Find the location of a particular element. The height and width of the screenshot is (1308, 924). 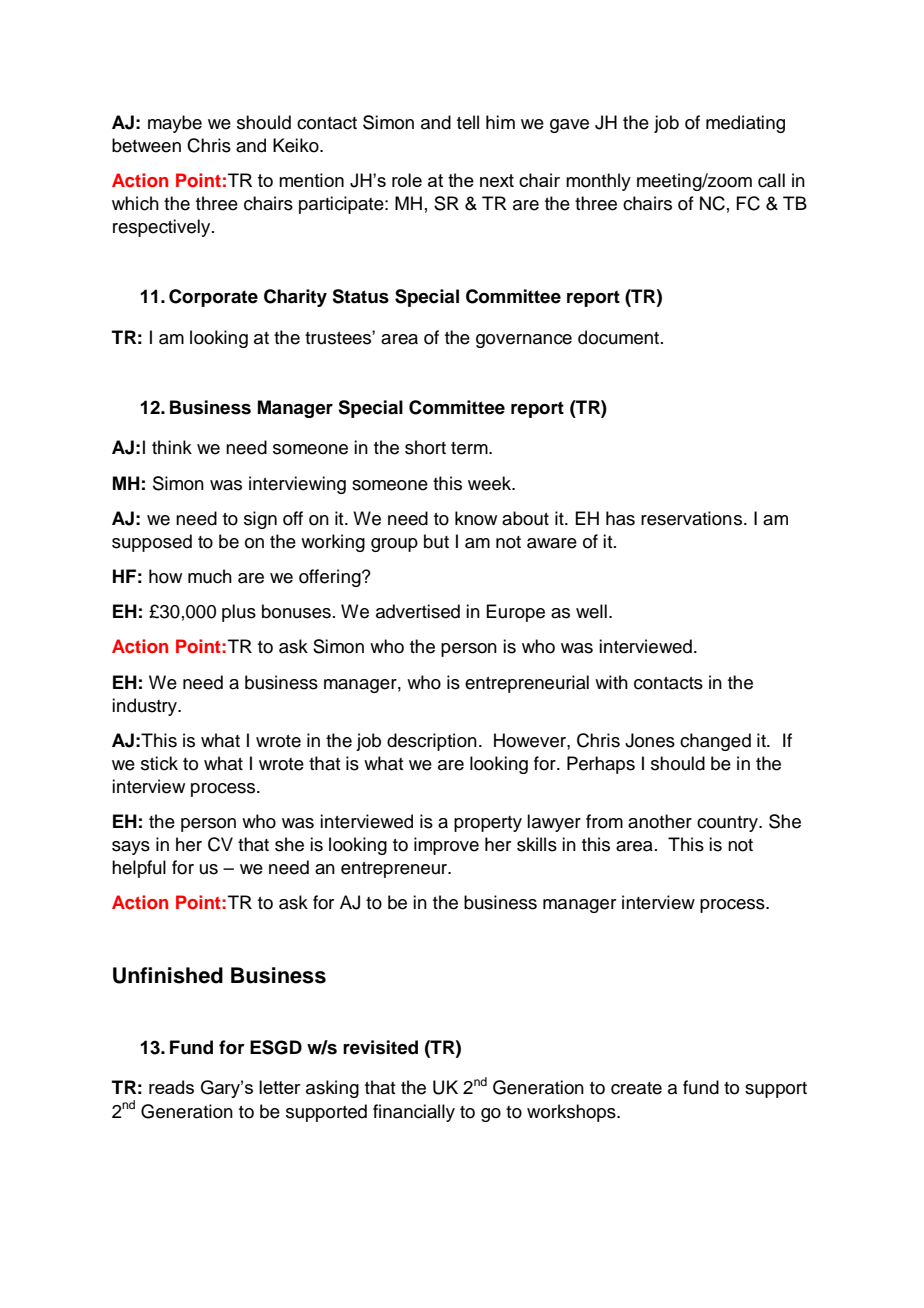

tell is located at coordinates (468, 122).
